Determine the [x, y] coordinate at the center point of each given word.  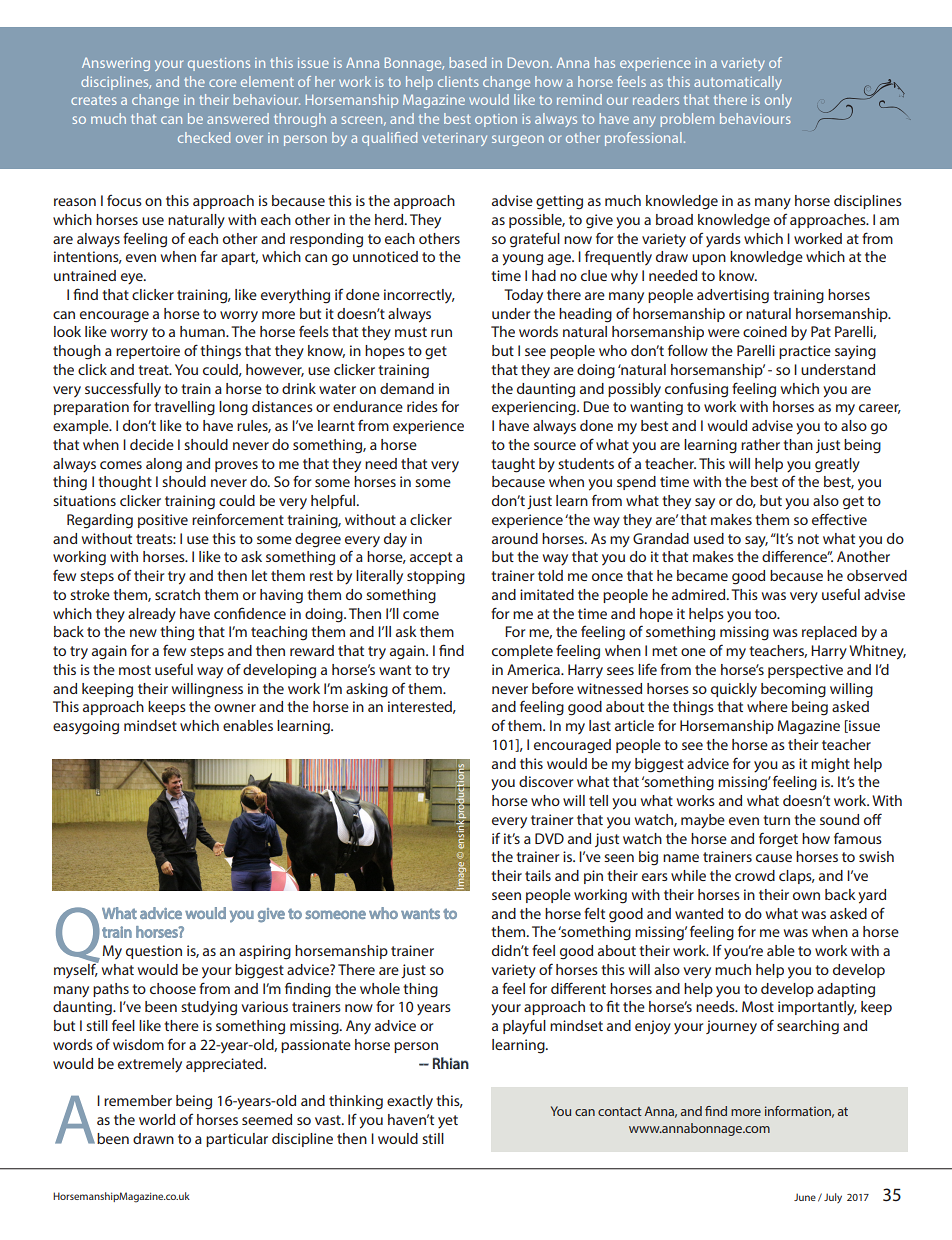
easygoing [86, 727]
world [157, 1119]
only [778, 101]
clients [458, 81]
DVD [549, 838]
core [222, 83]
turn [776, 820]
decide [152, 444]
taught [513, 465]
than [798, 444]
